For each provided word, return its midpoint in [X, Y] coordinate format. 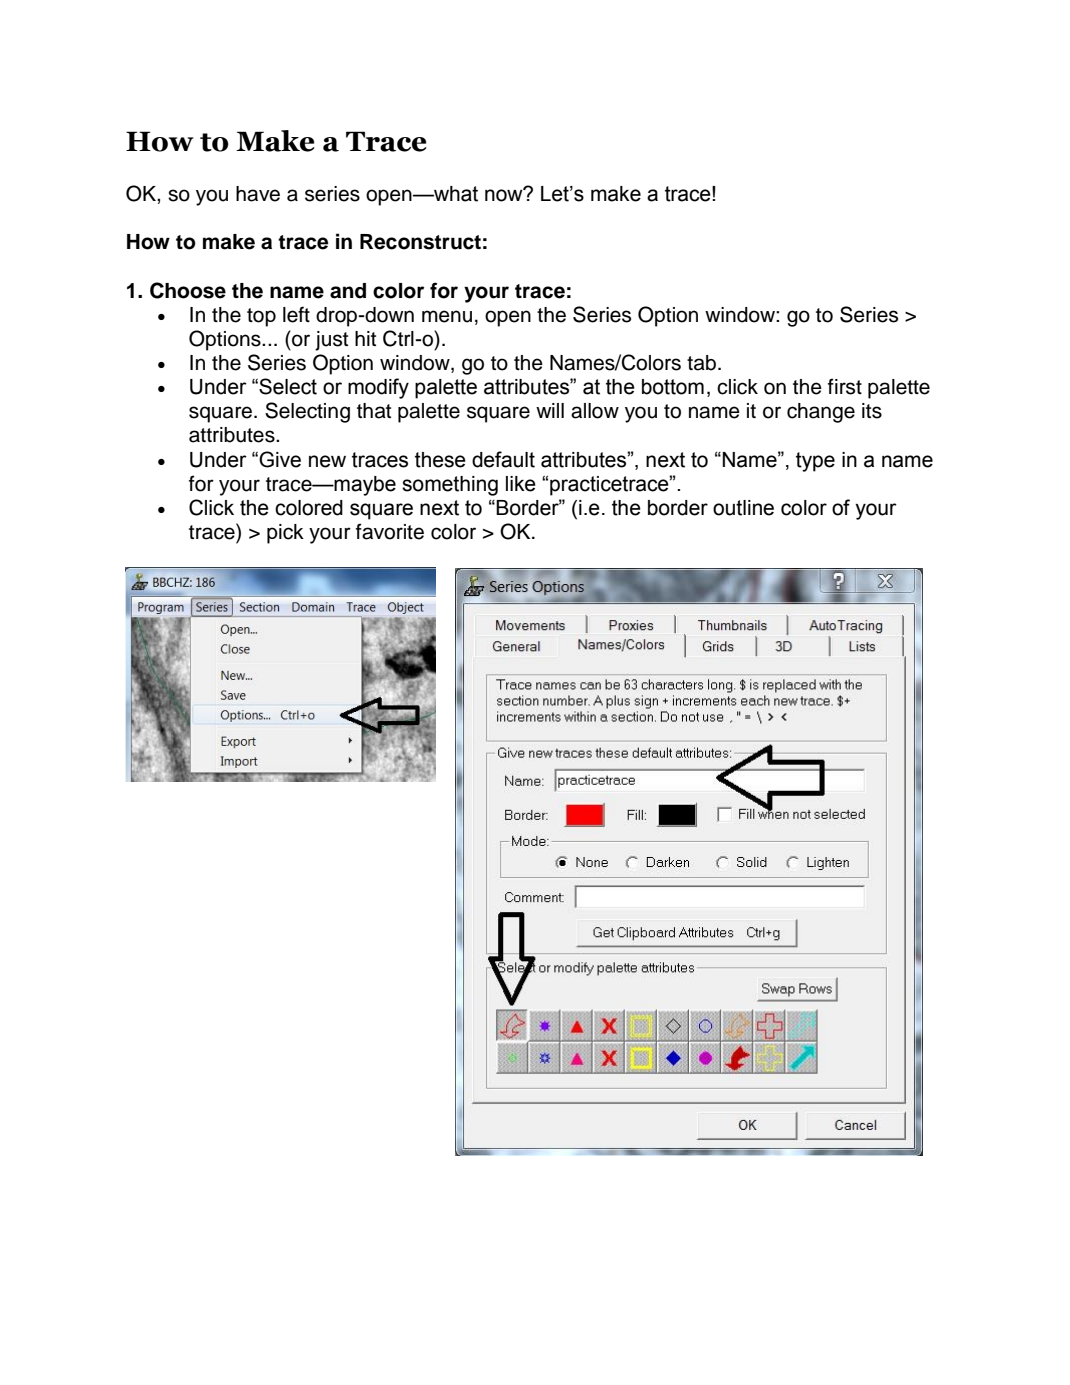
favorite [390, 531]
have [258, 194]
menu [447, 316]
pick [285, 534]
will [550, 410]
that [374, 411]
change [821, 413]
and [348, 291]
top [261, 317]
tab [703, 363]
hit [365, 338]
